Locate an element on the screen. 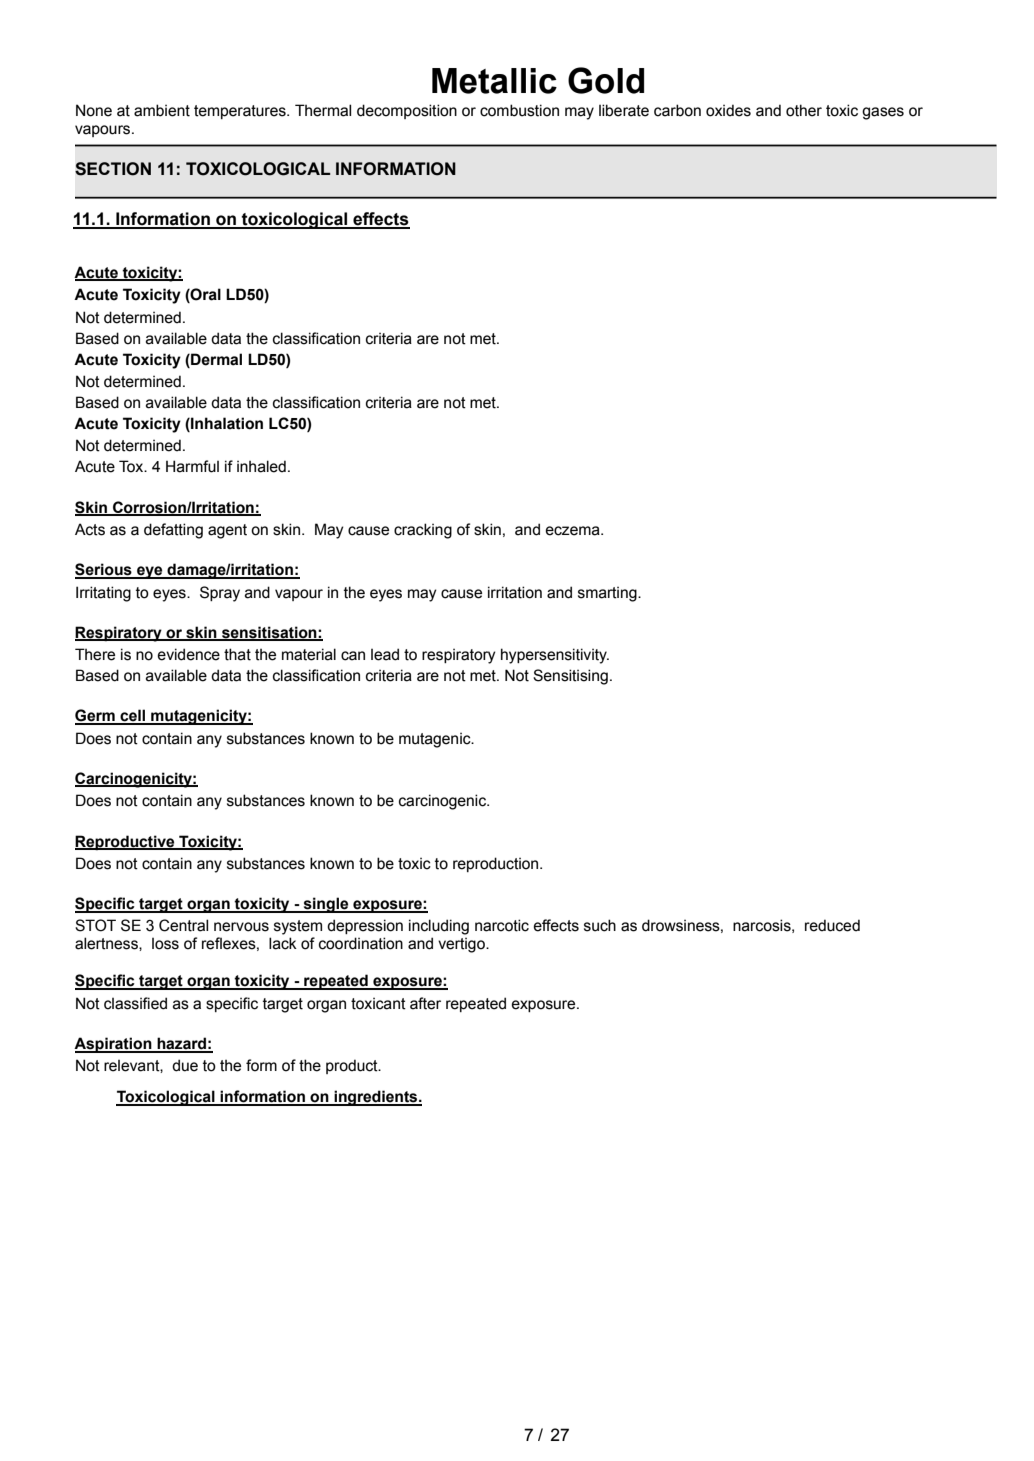 This screenshot has height=1461, width=1034. combustion is located at coordinates (519, 110).
